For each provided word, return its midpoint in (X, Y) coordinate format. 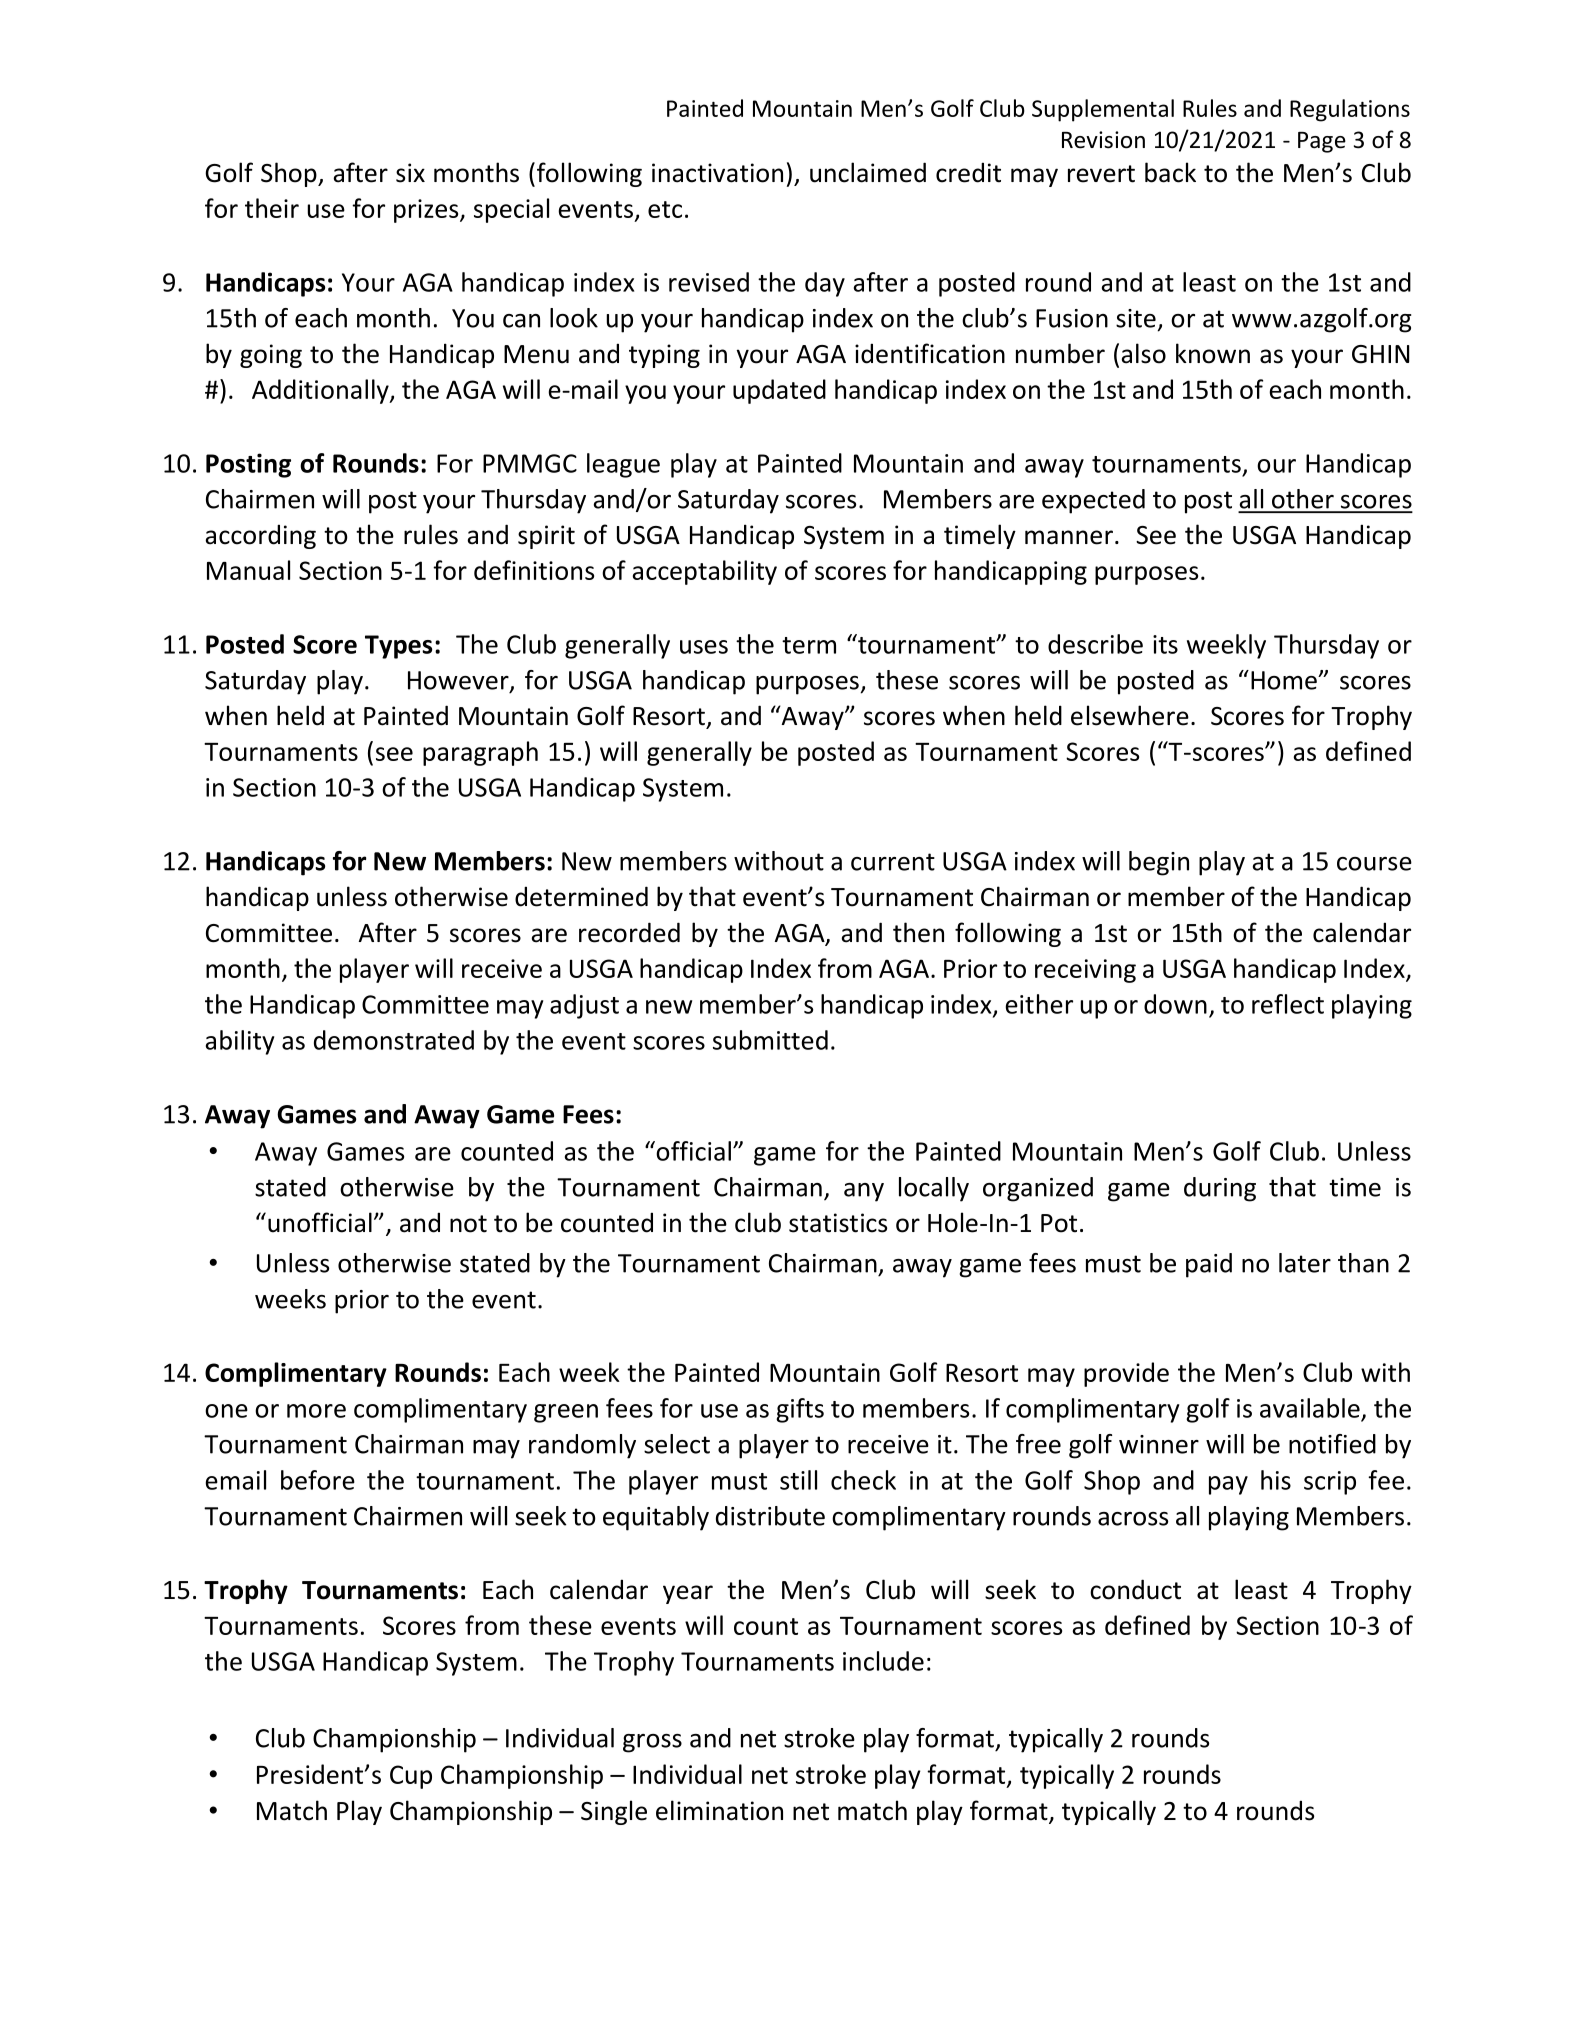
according (260, 536)
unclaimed (868, 172)
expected (1093, 501)
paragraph (480, 753)
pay (1228, 1485)
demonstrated (394, 1040)
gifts (800, 1410)
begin (1159, 863)
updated (779, 391)
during (1220, 1189)
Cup (411, 1777)
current (893, 862)
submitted (770, 1040)
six (410, 173)
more (316, 1411)
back (1170, 172)
